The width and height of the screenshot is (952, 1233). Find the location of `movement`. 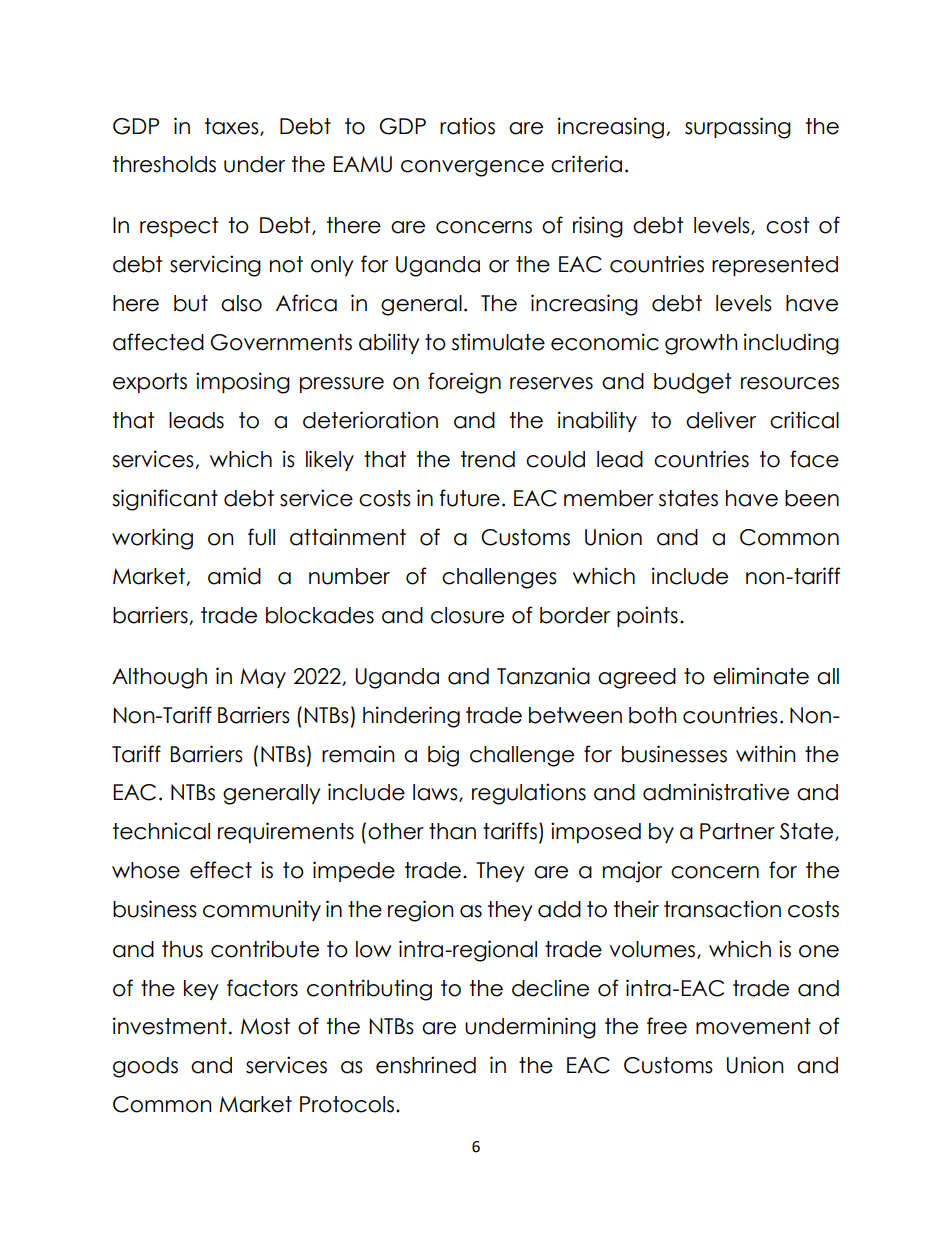

movement is located at coordinates (753, 1026).
